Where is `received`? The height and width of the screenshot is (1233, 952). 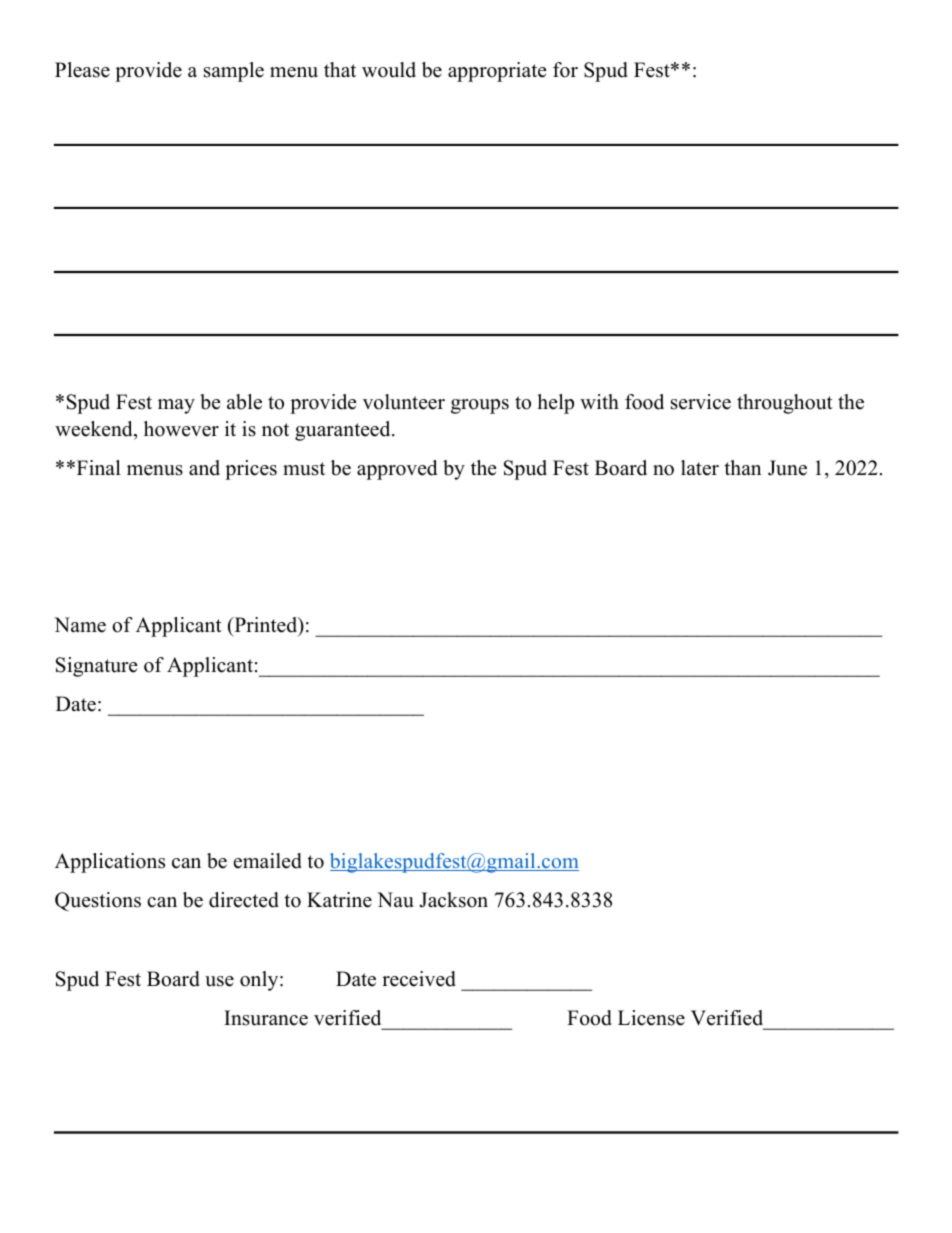 received is located at coordinates (419, 979).
